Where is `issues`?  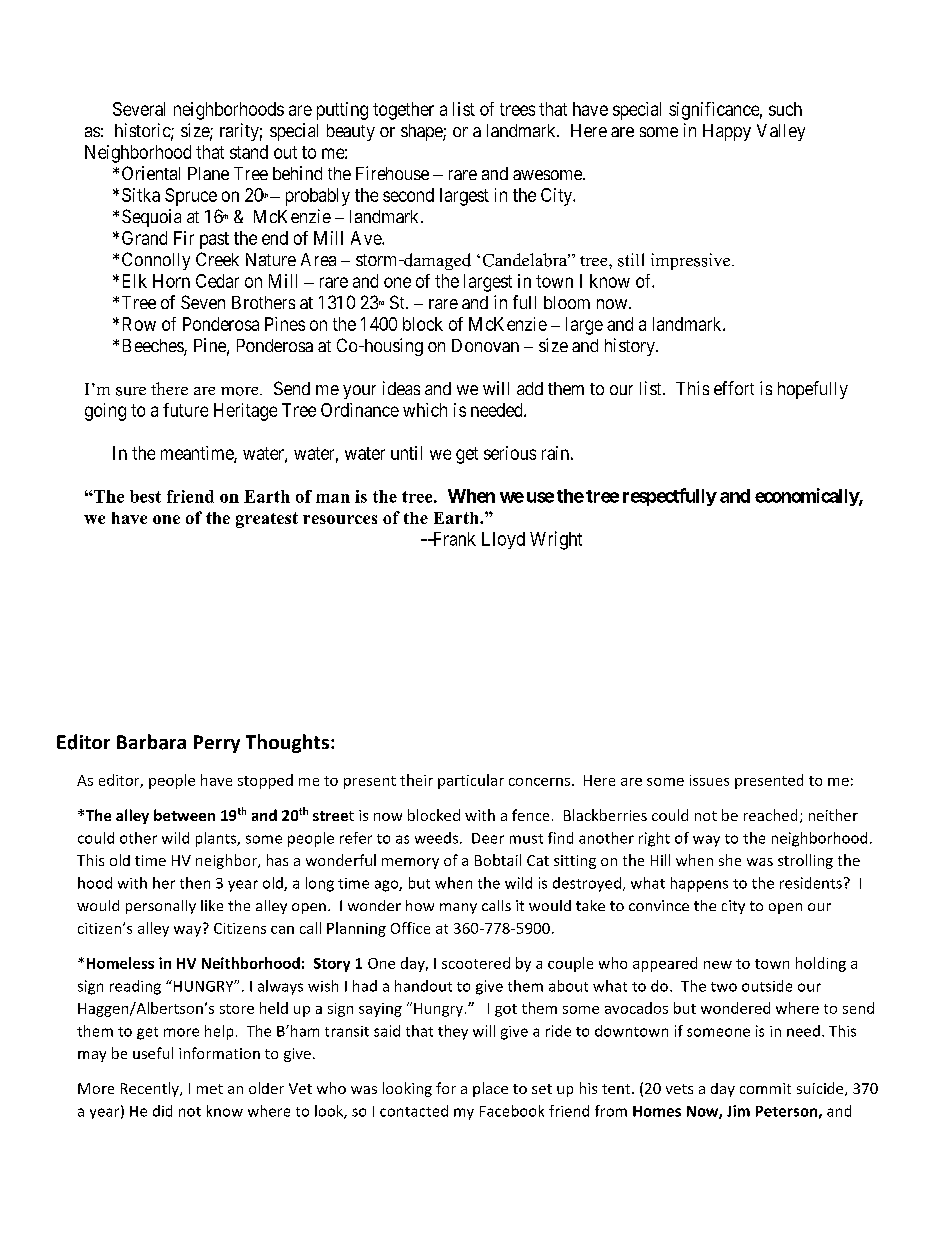 issues is located at coordinates (709, 780).
